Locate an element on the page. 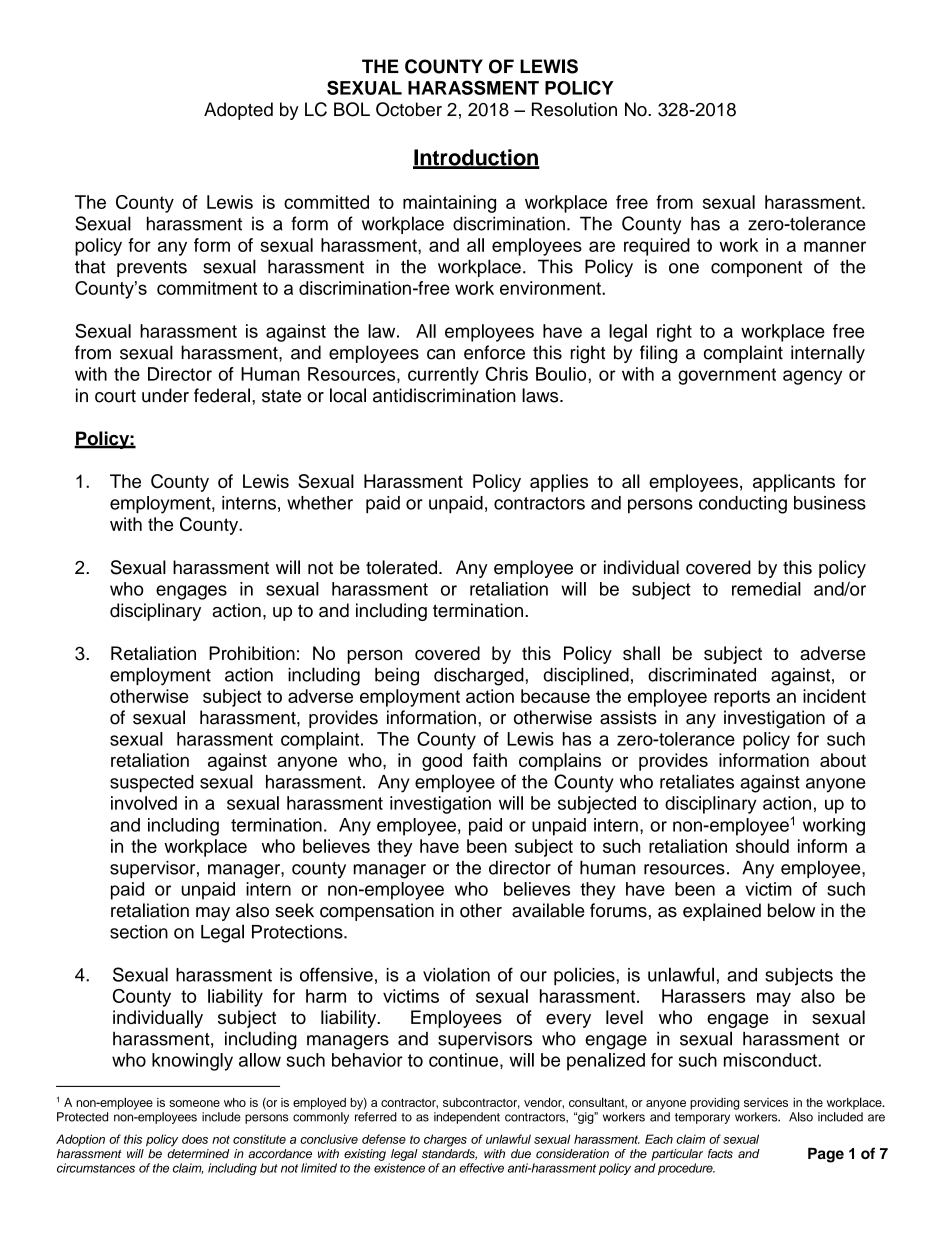 The image size is (952, 1233). discriminated is located at coordinates (702, 675).
